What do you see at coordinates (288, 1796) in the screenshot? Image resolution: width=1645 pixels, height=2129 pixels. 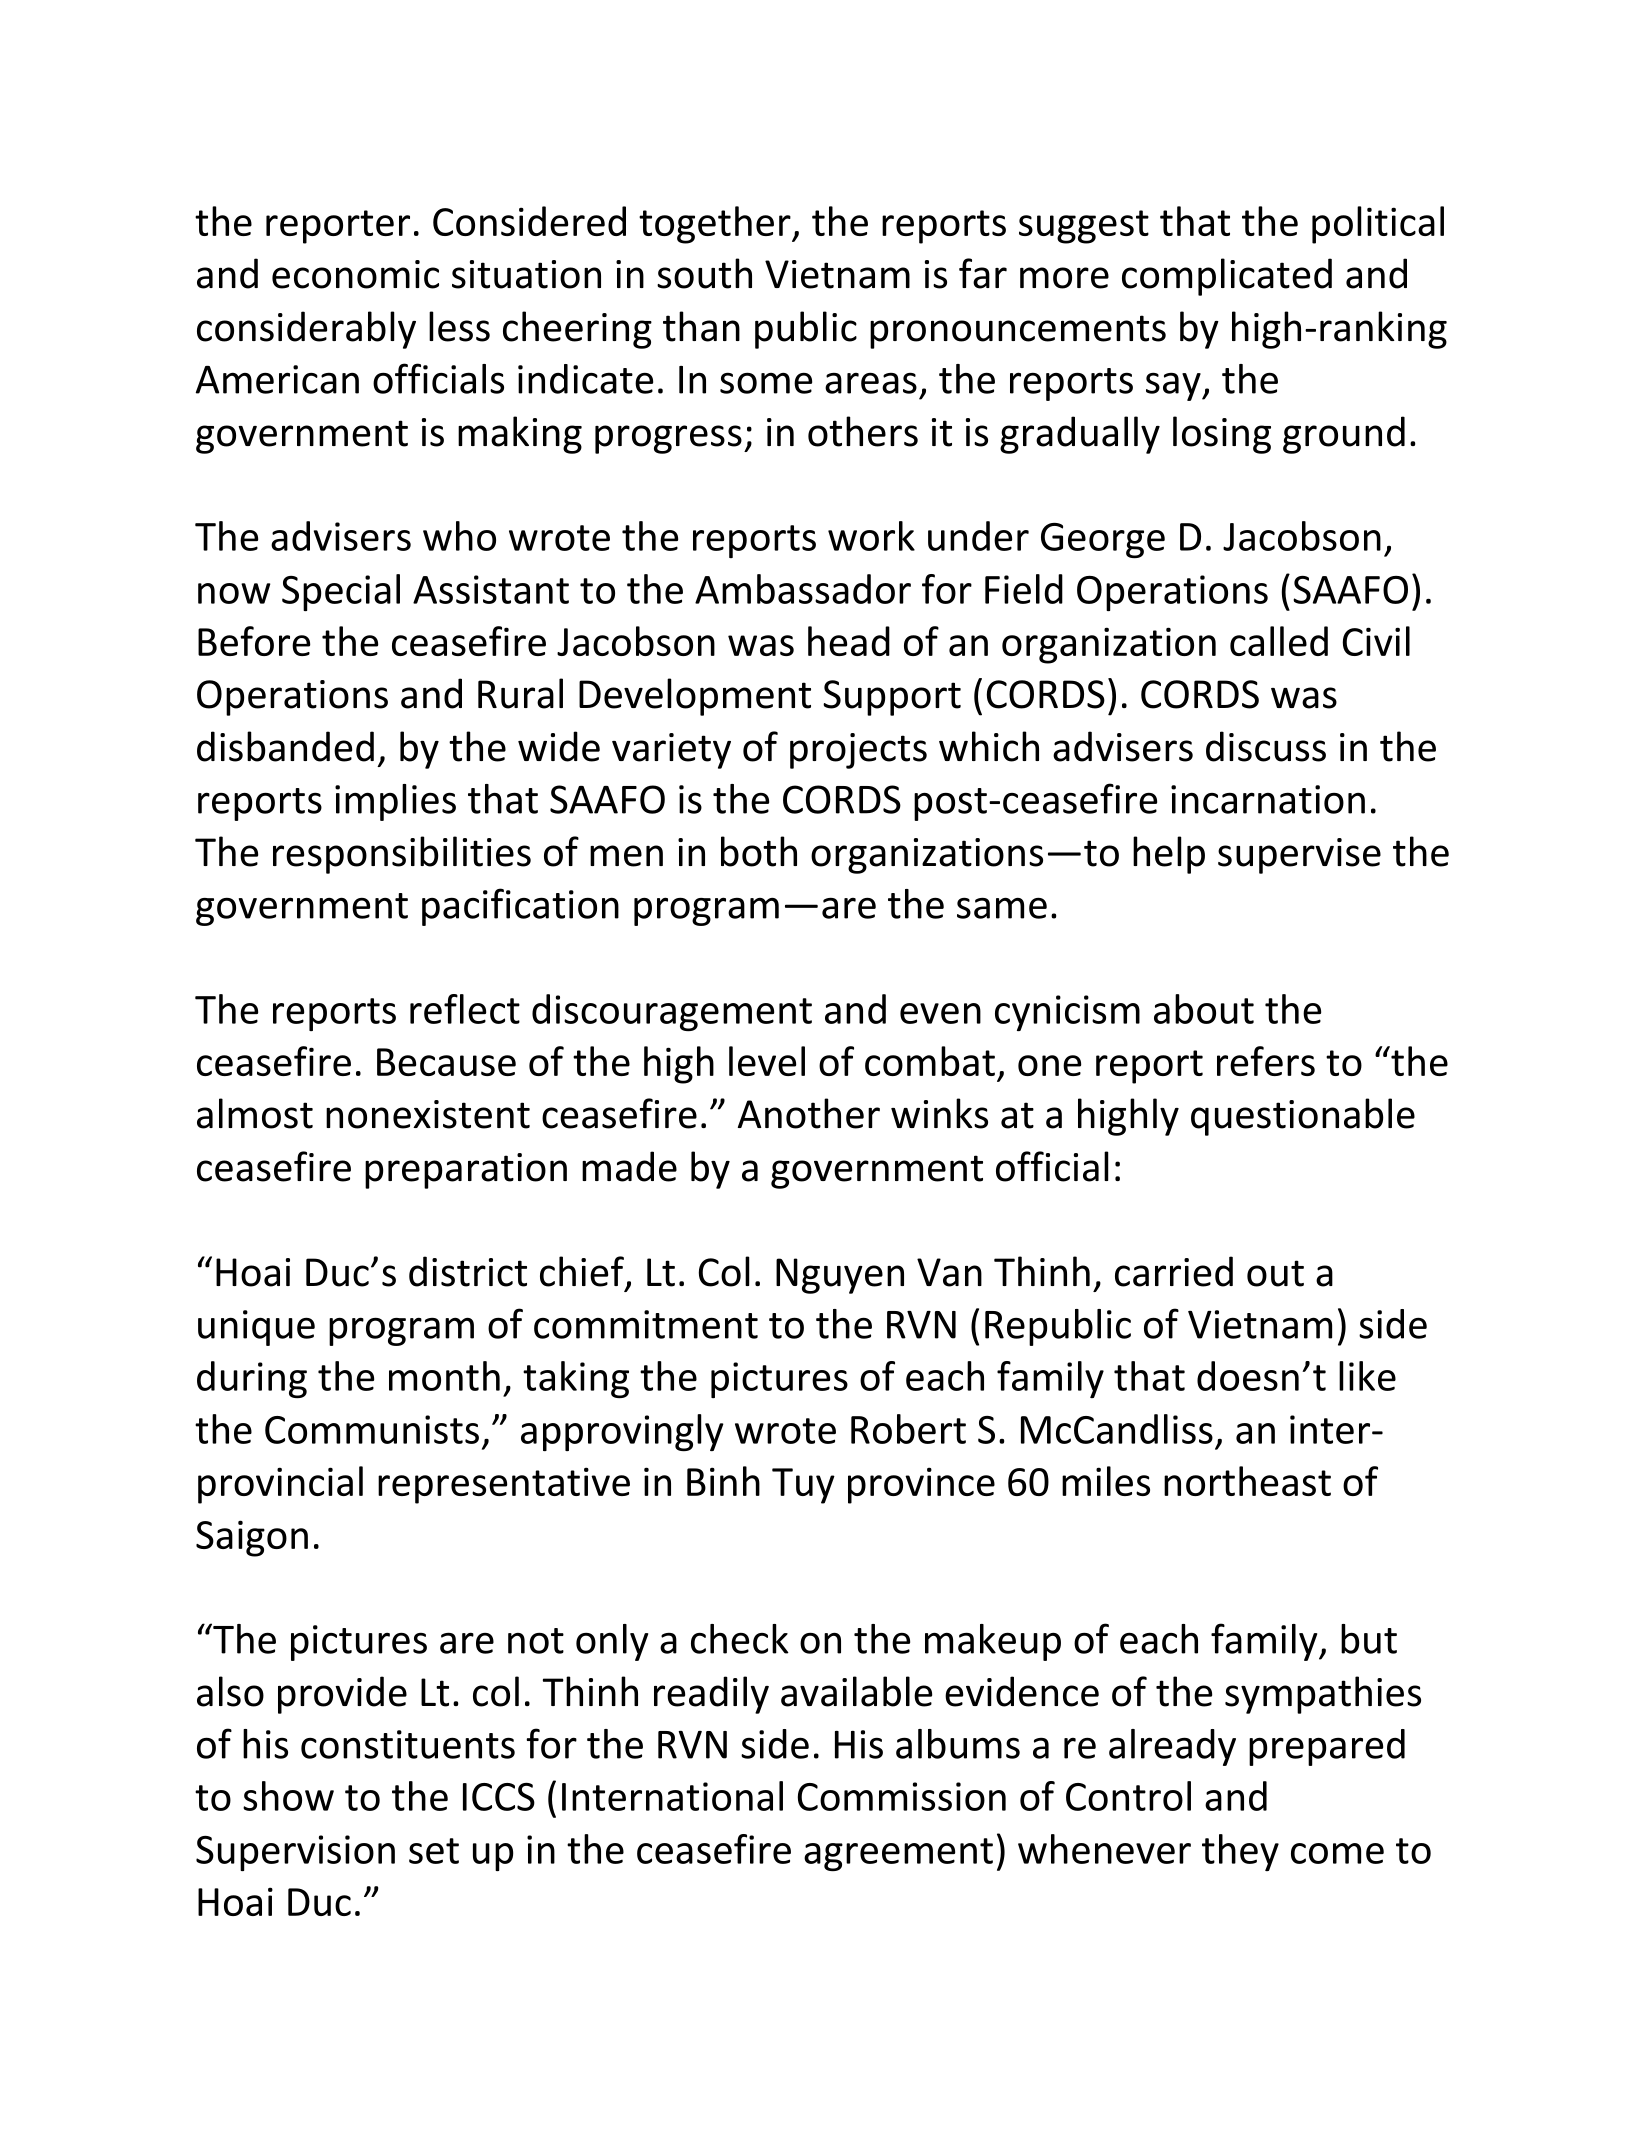 I see `show` at bounding box center [288, 1796].
